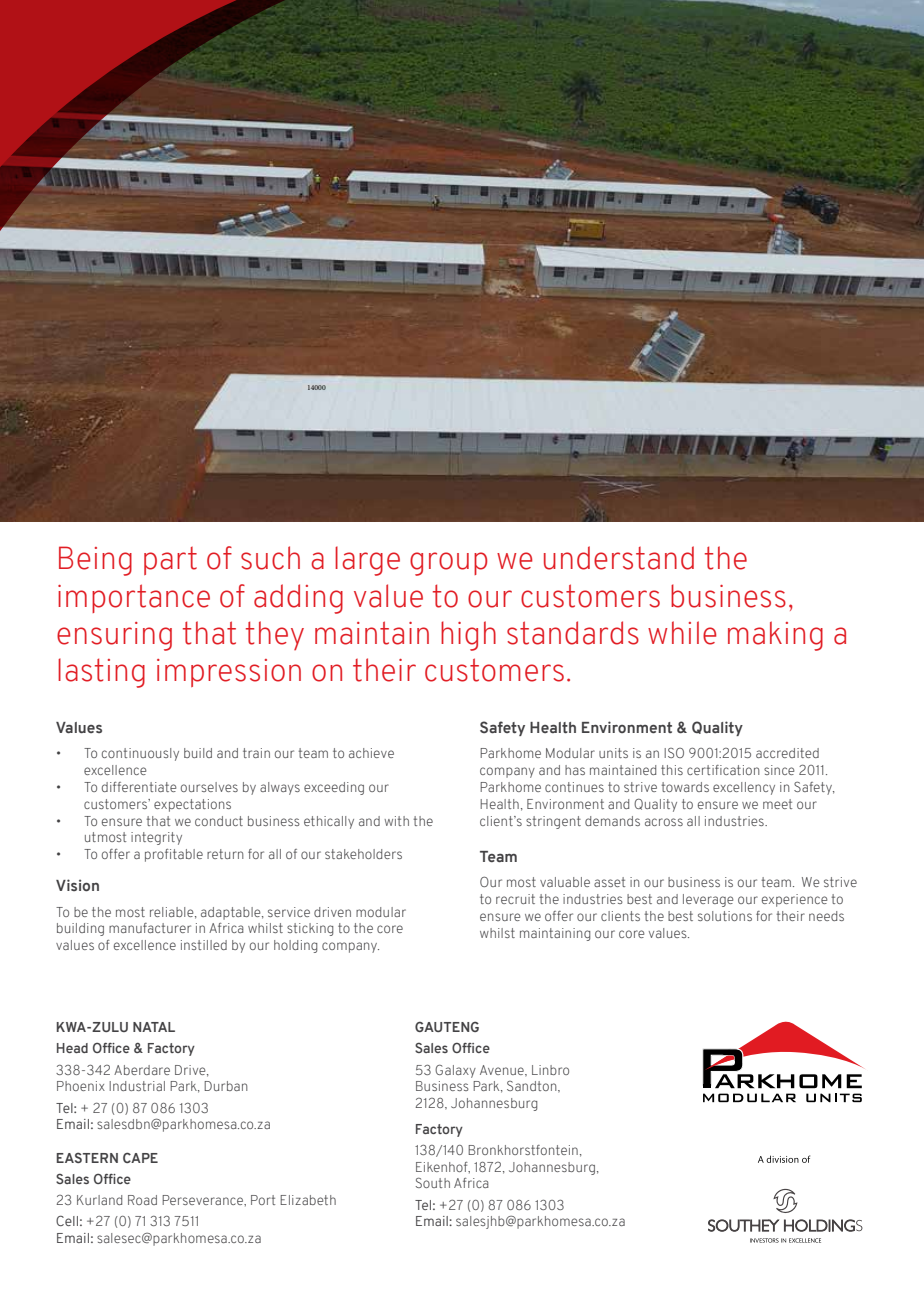  I want to click on understand, so click(619, 558).
